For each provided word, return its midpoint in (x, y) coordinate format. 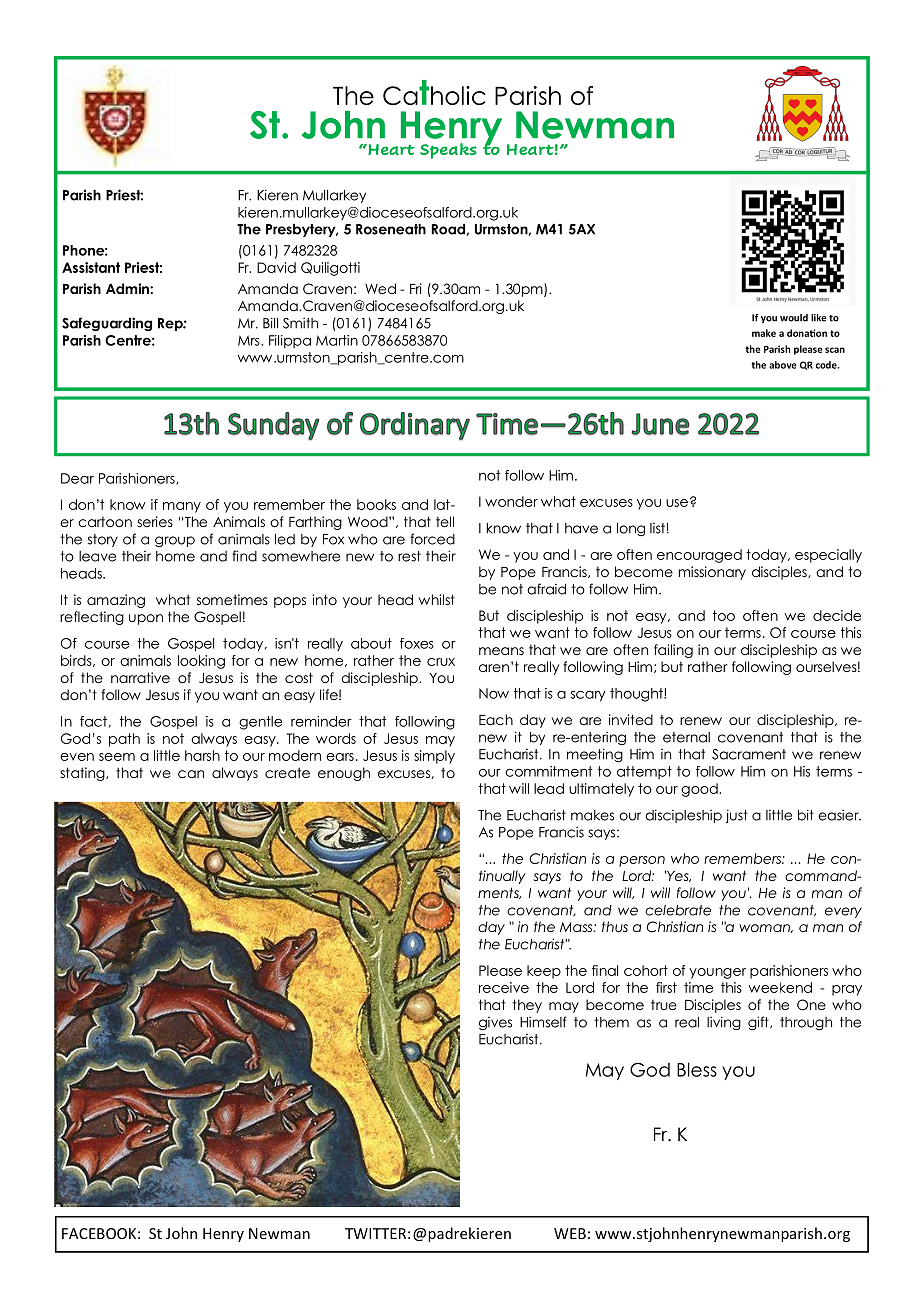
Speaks (448, 151)
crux (441, 662)
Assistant (91, 267)
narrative (140, 677)
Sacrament (749, 754)
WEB (570, 1233)
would (794, 318)
